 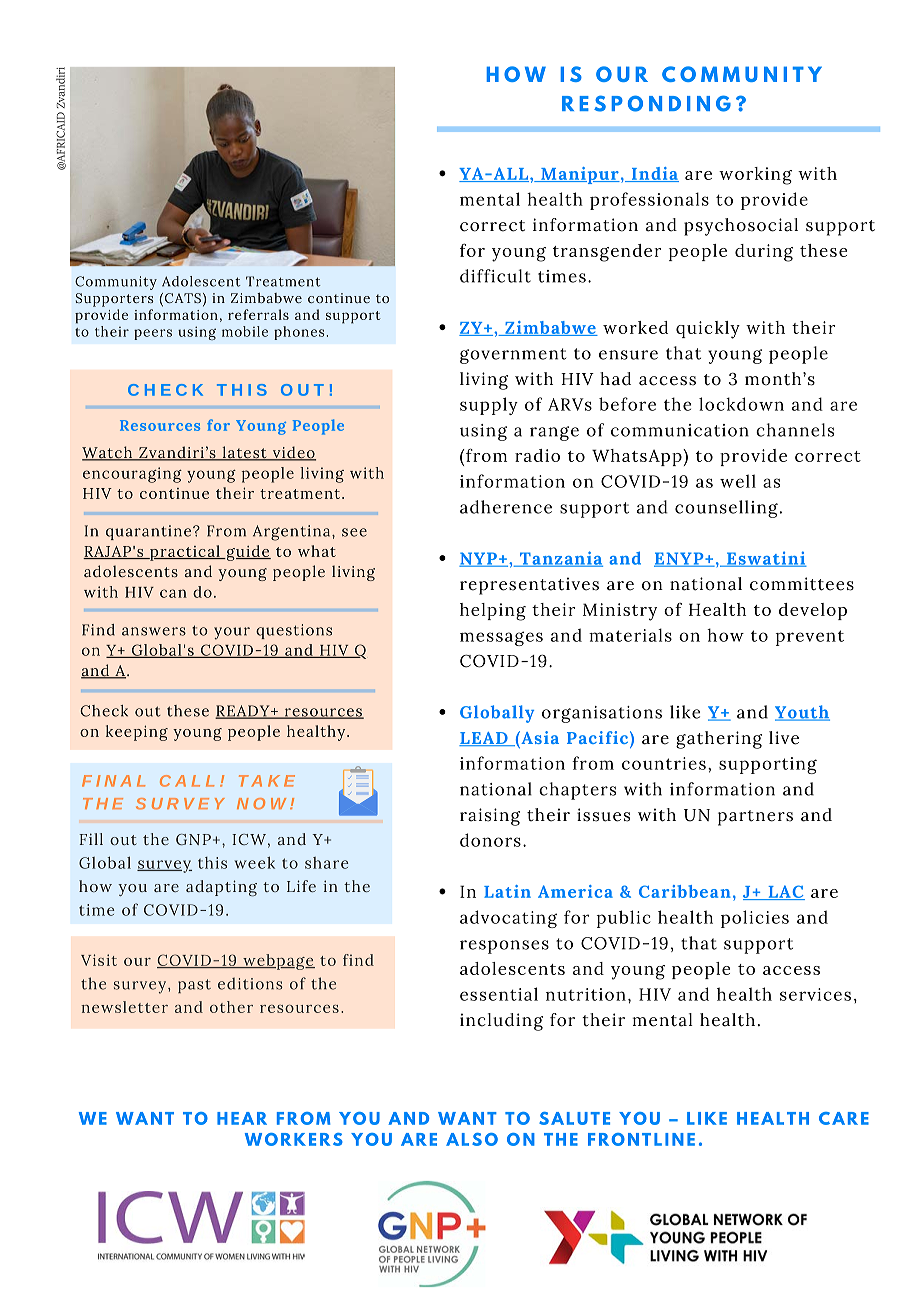 I want to click on services, so click(x=815, y=994).
